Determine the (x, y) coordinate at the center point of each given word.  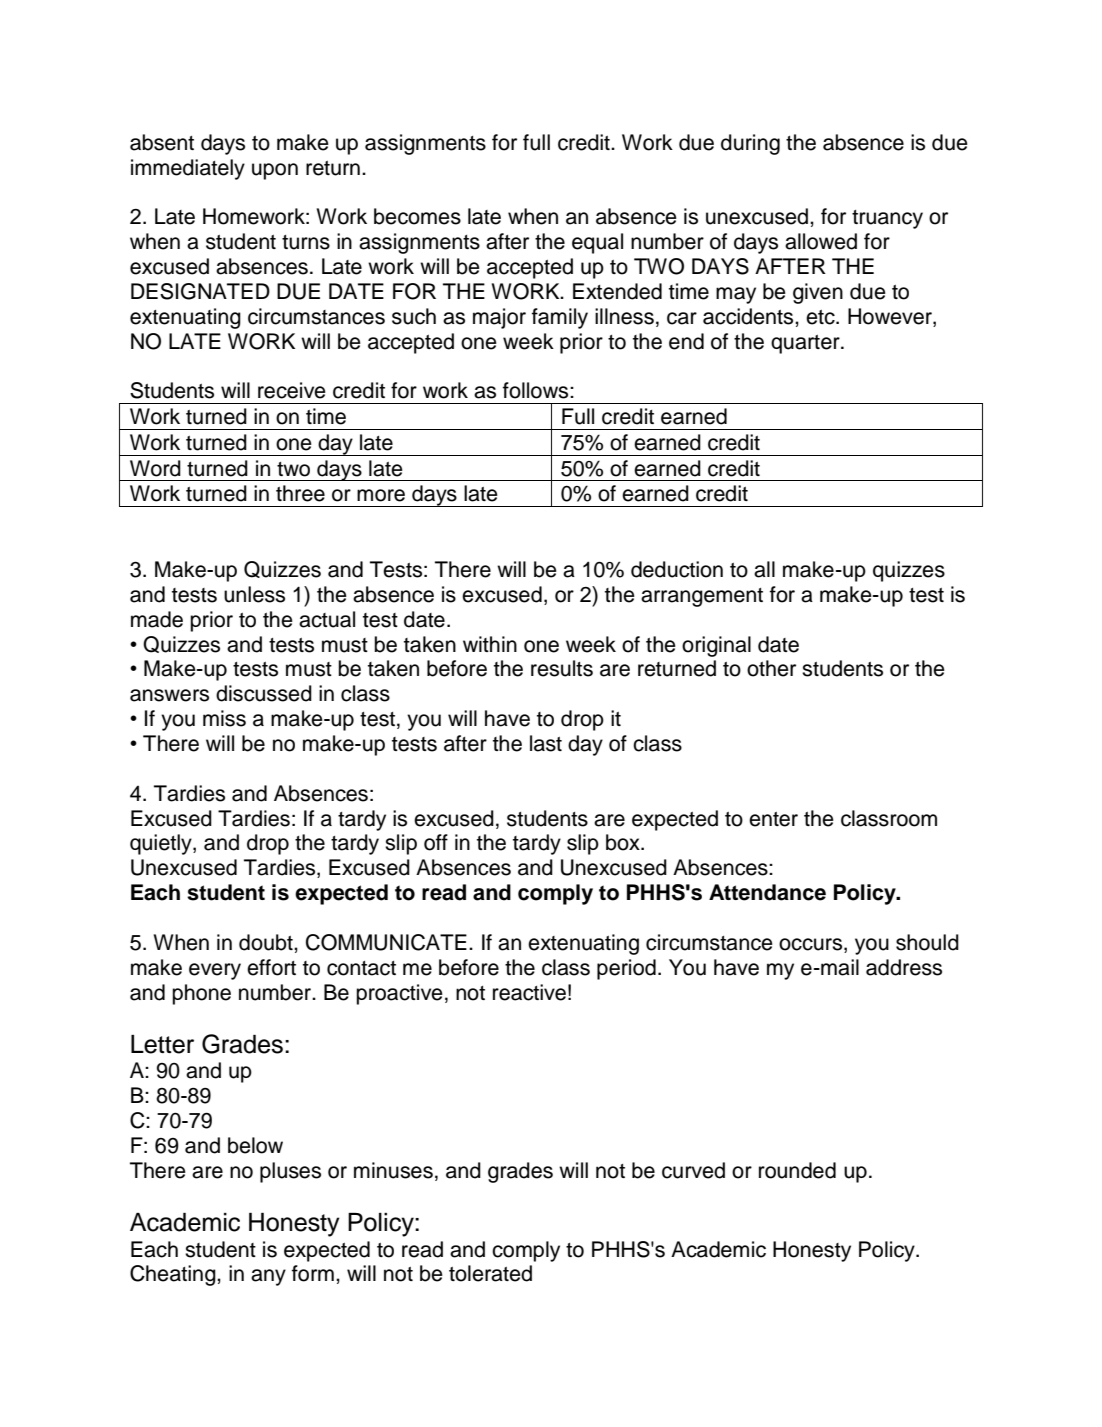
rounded (797, 1170)
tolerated (490, 1273)
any (268, 1277)
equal (597, 243)
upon (275, 171)
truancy (887, 219)
